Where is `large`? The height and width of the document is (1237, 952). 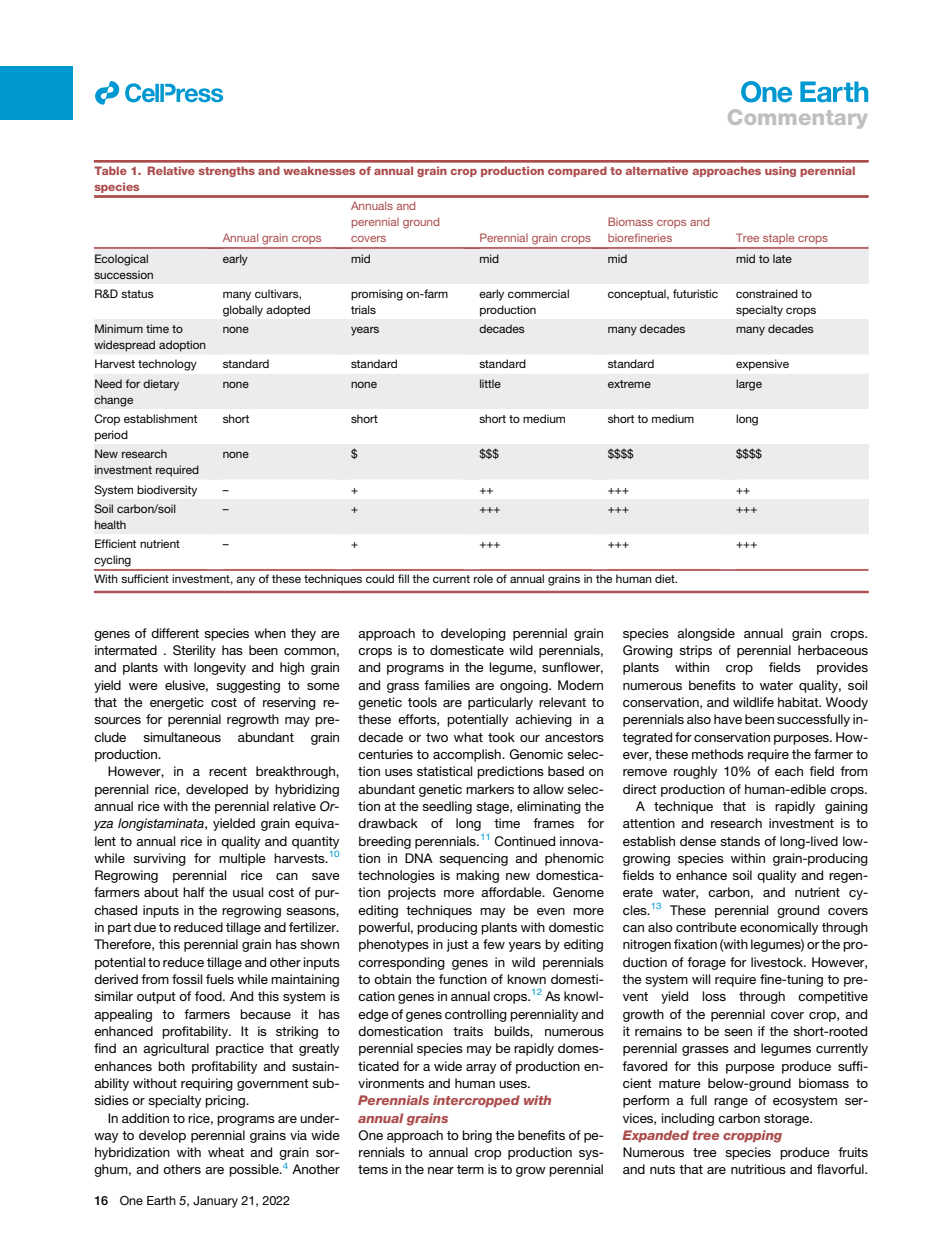 large is located at coordinates (749, 385).
